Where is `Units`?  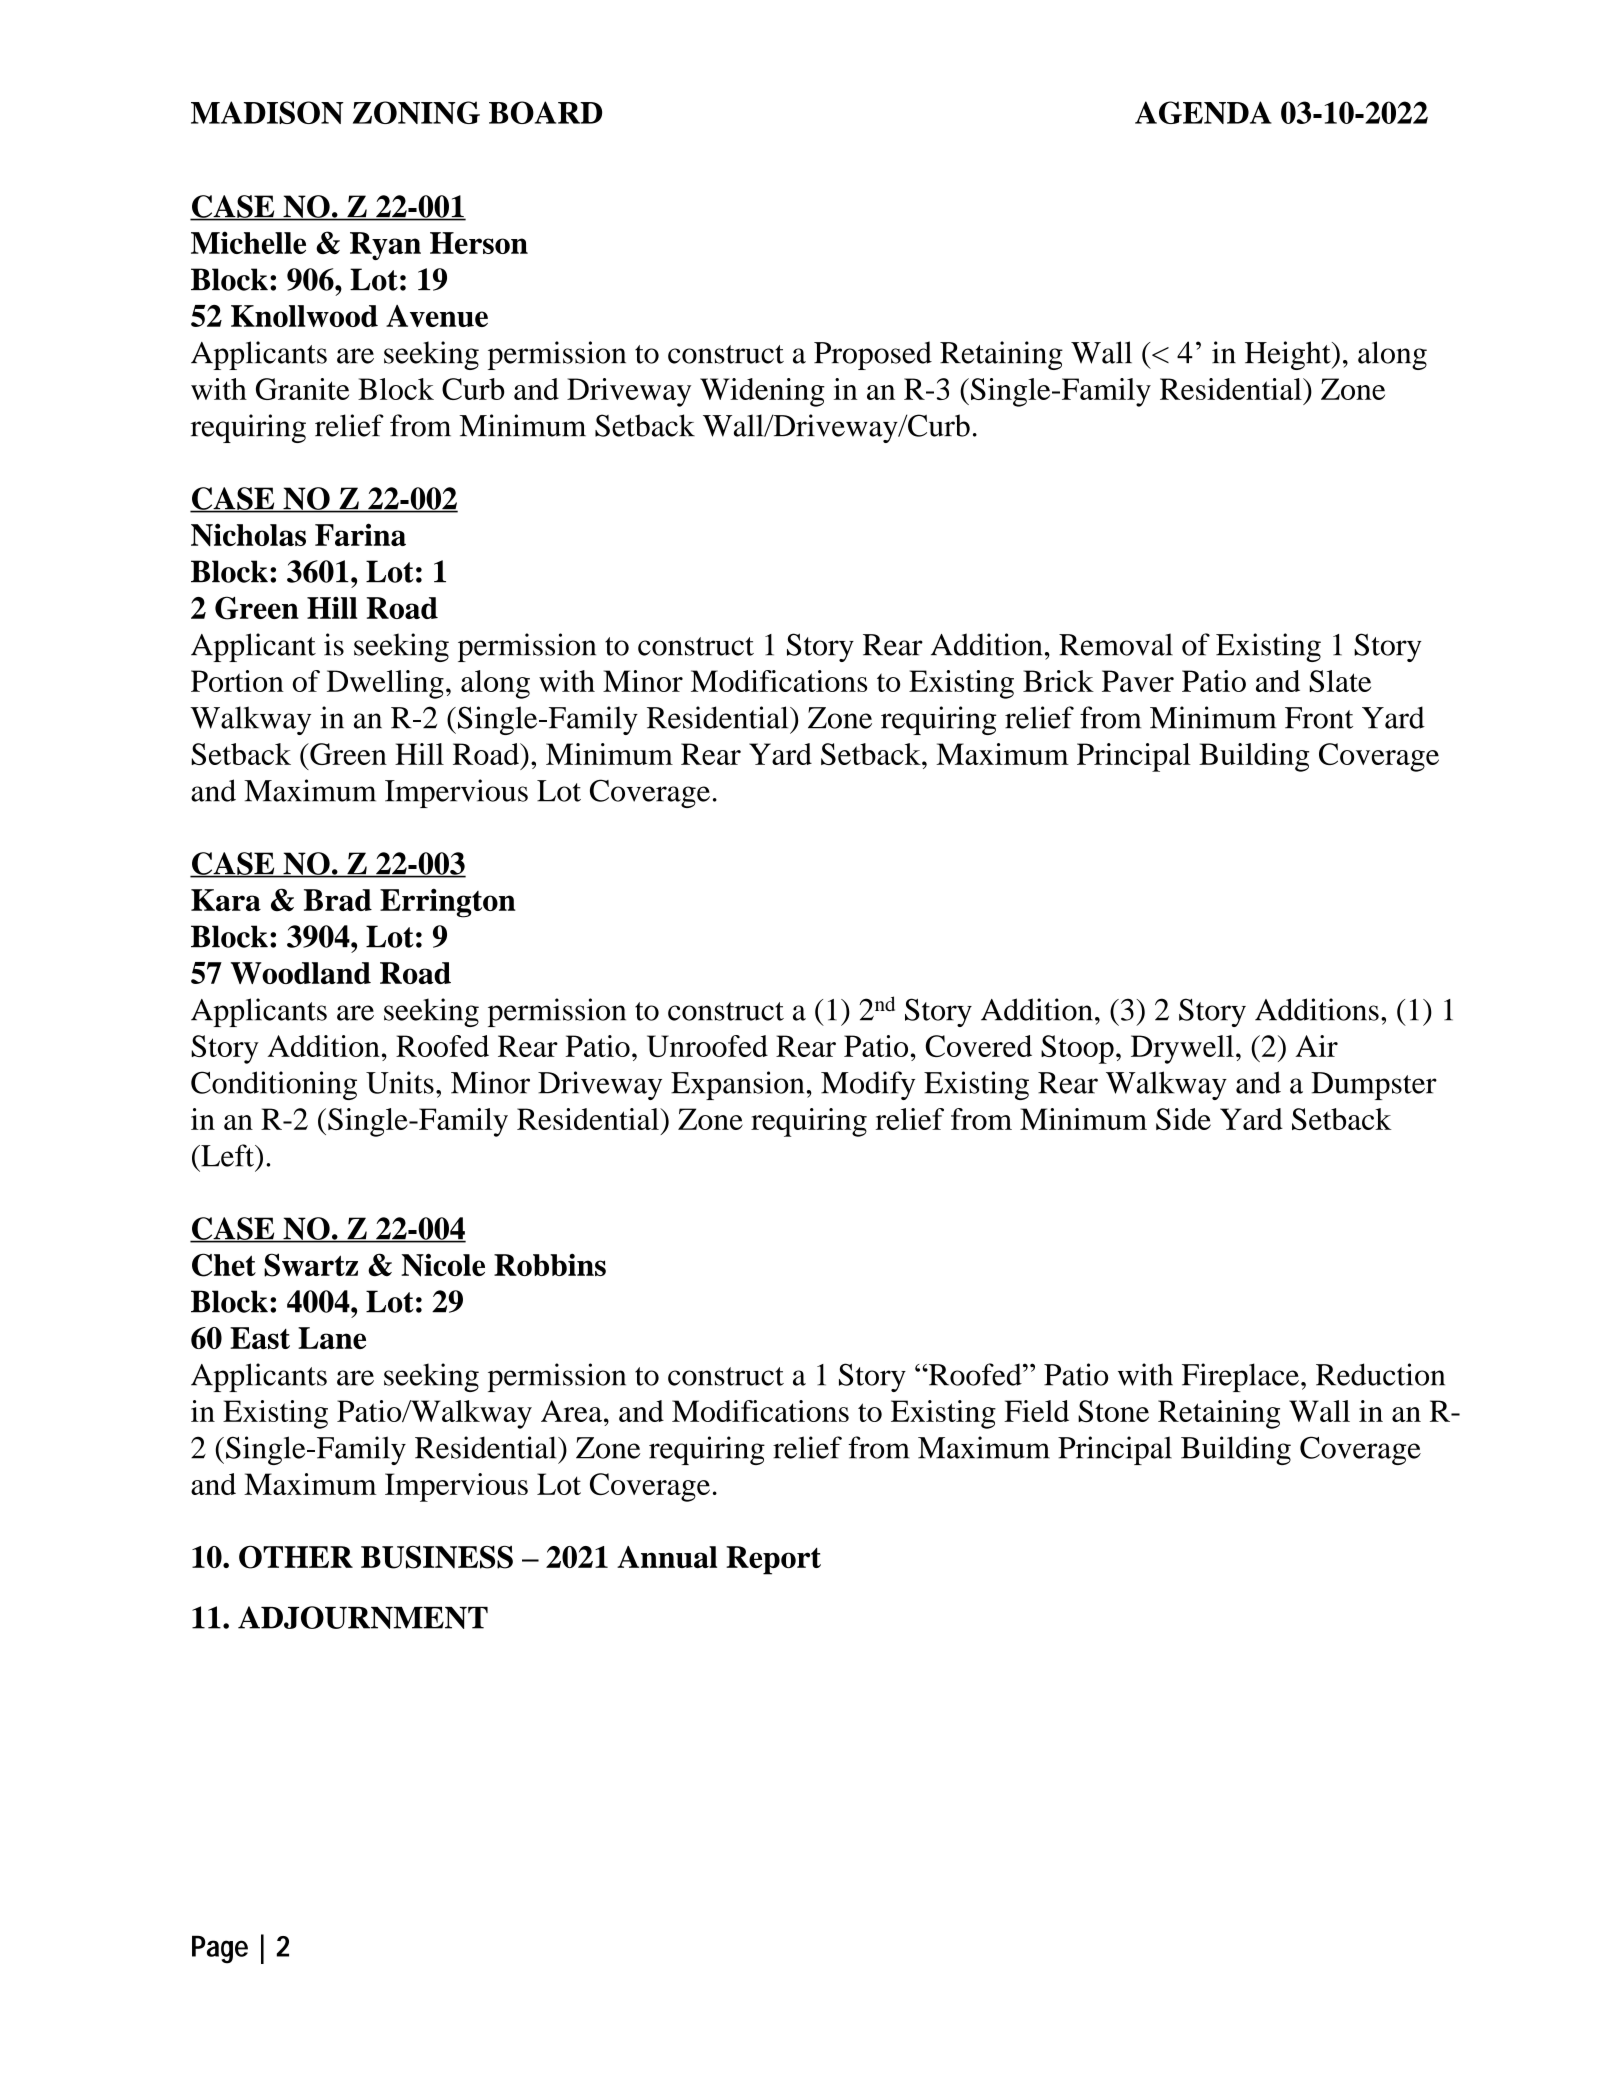 Units is located at coordinates (400, 1082).
